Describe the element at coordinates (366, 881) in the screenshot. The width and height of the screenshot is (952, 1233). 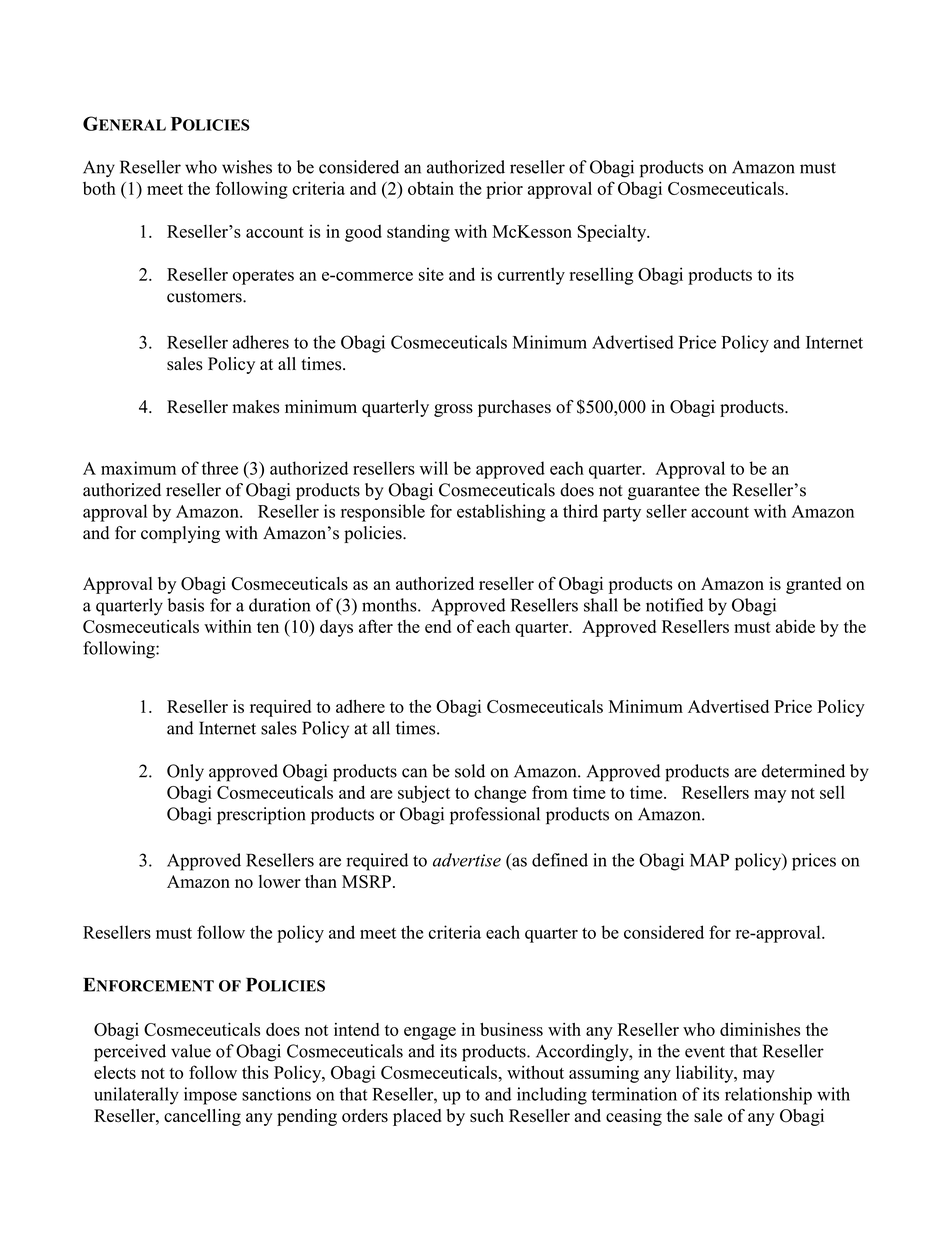
I see `MSRP` at that location.
